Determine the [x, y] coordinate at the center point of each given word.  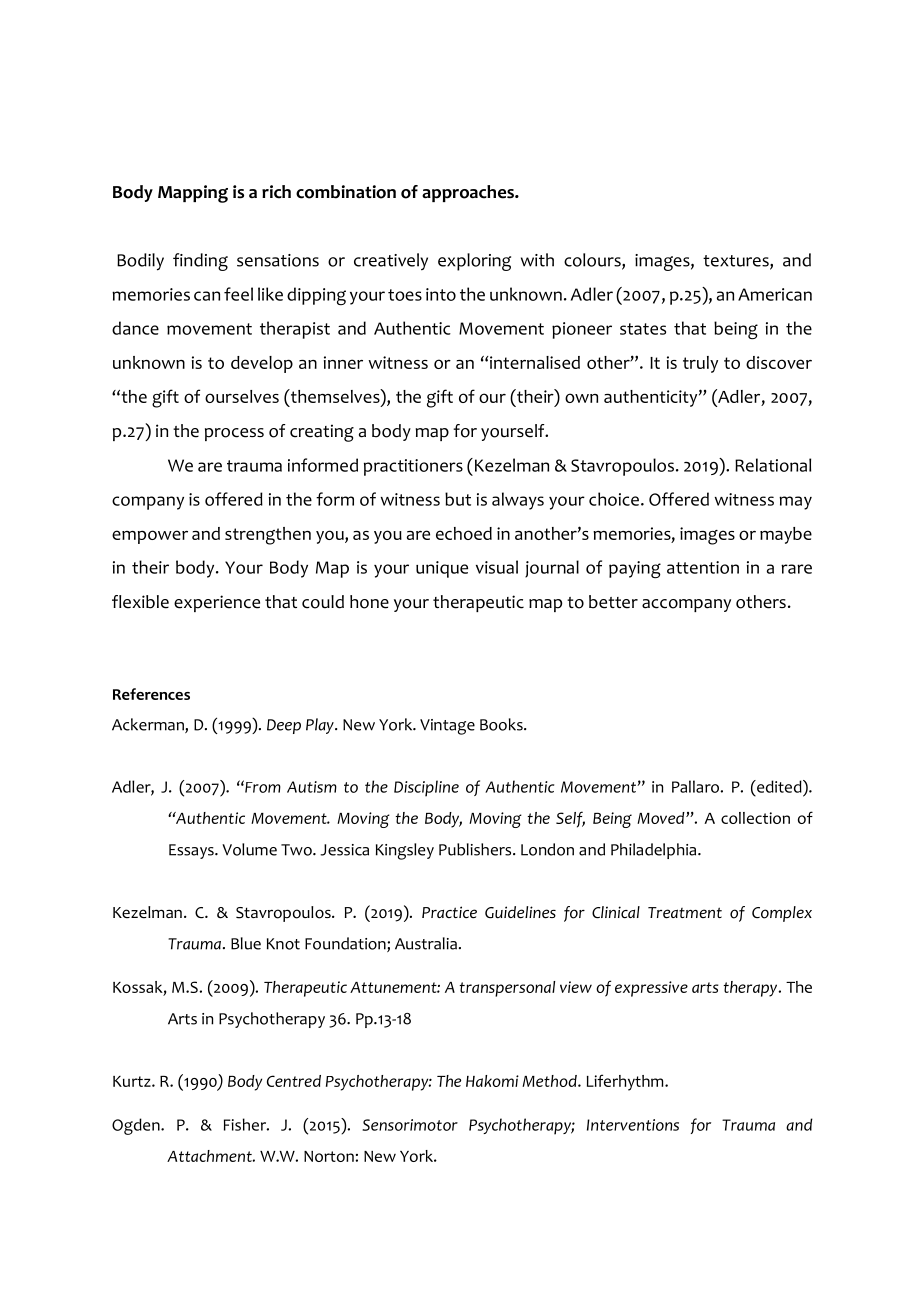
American [775, 294]
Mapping [193, 194]
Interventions [633, 1125]
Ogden [137, 1126]
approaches [469, 193]
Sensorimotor [410, 1125]
